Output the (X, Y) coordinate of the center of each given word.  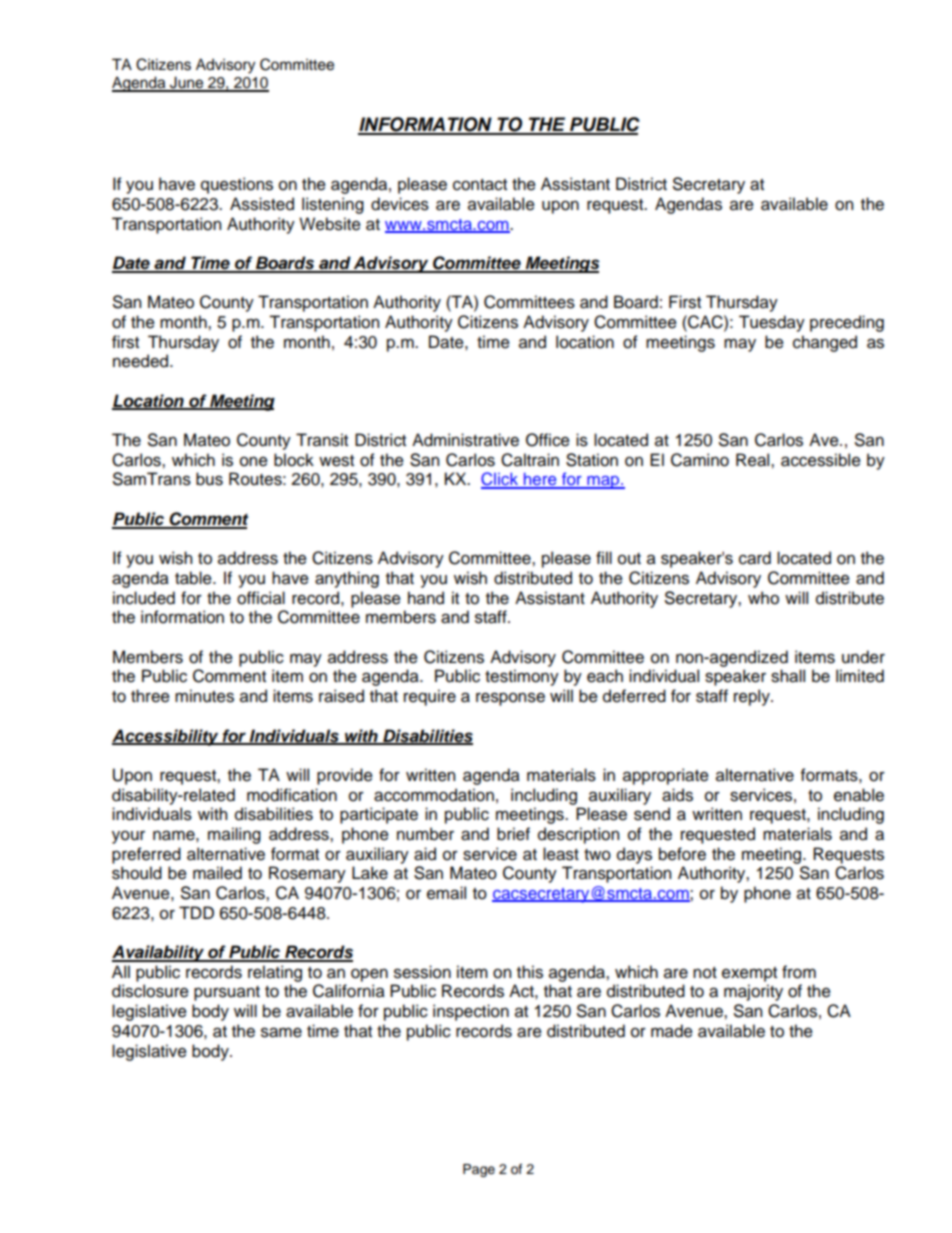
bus (209, 479)
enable (859, 795)
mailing (234, 835)
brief (513, 834)
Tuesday (772, 323)
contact (480, 185)
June (187, 83)
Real (754, 460)
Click (500, 480)
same (281, 1032)
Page (479, 1170)
